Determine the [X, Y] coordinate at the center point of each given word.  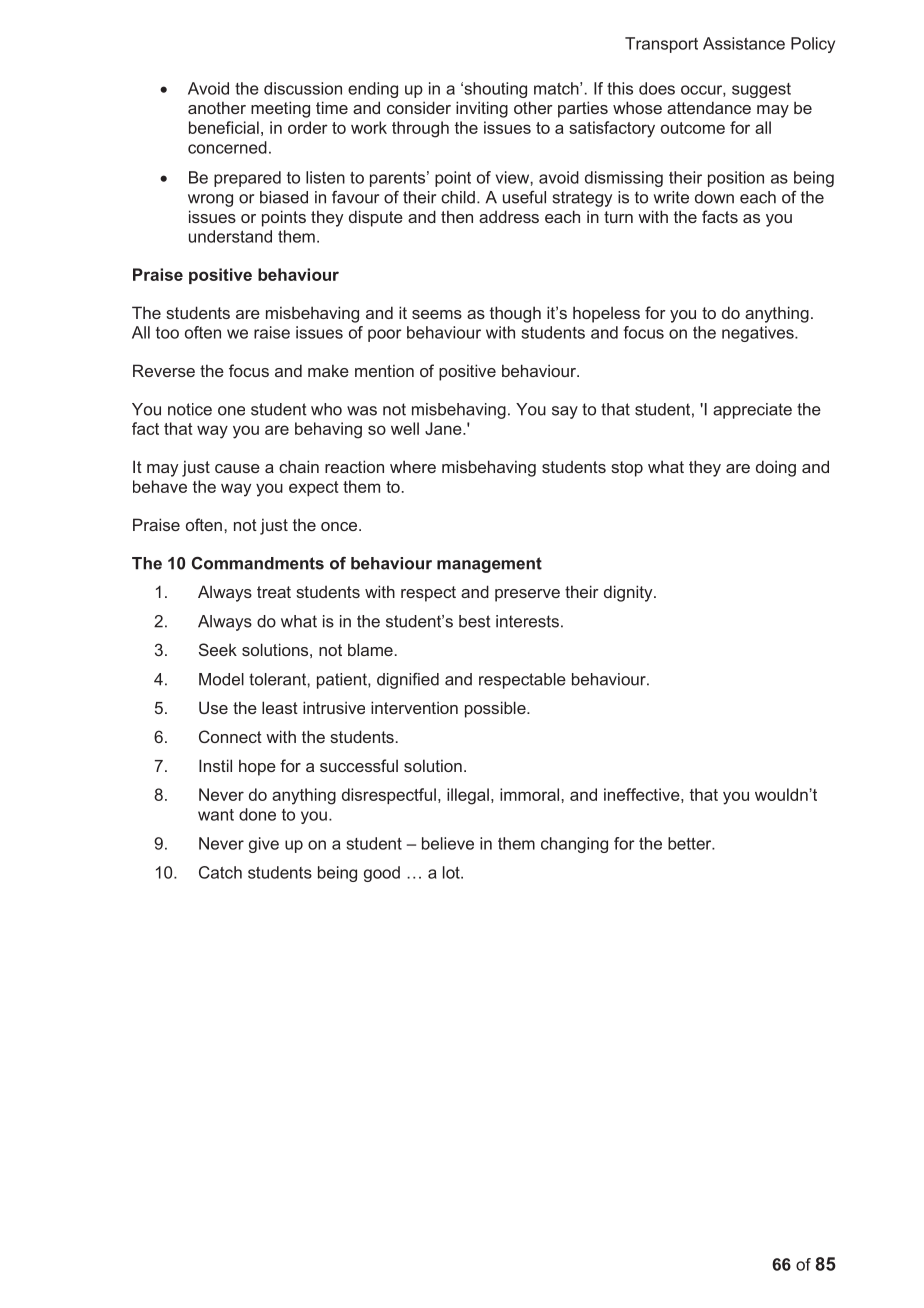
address [509, 216]
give [264, 845]
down [714, 197]
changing [574, 845]
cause [237, 468]
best [475, 621]
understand [230, 236]
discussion [303, 88]
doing [776, 468]
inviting [482, 109]
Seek [218, 649]
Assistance [744, 43]
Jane [444, 428]
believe [448, 843]
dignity [629, 593]
